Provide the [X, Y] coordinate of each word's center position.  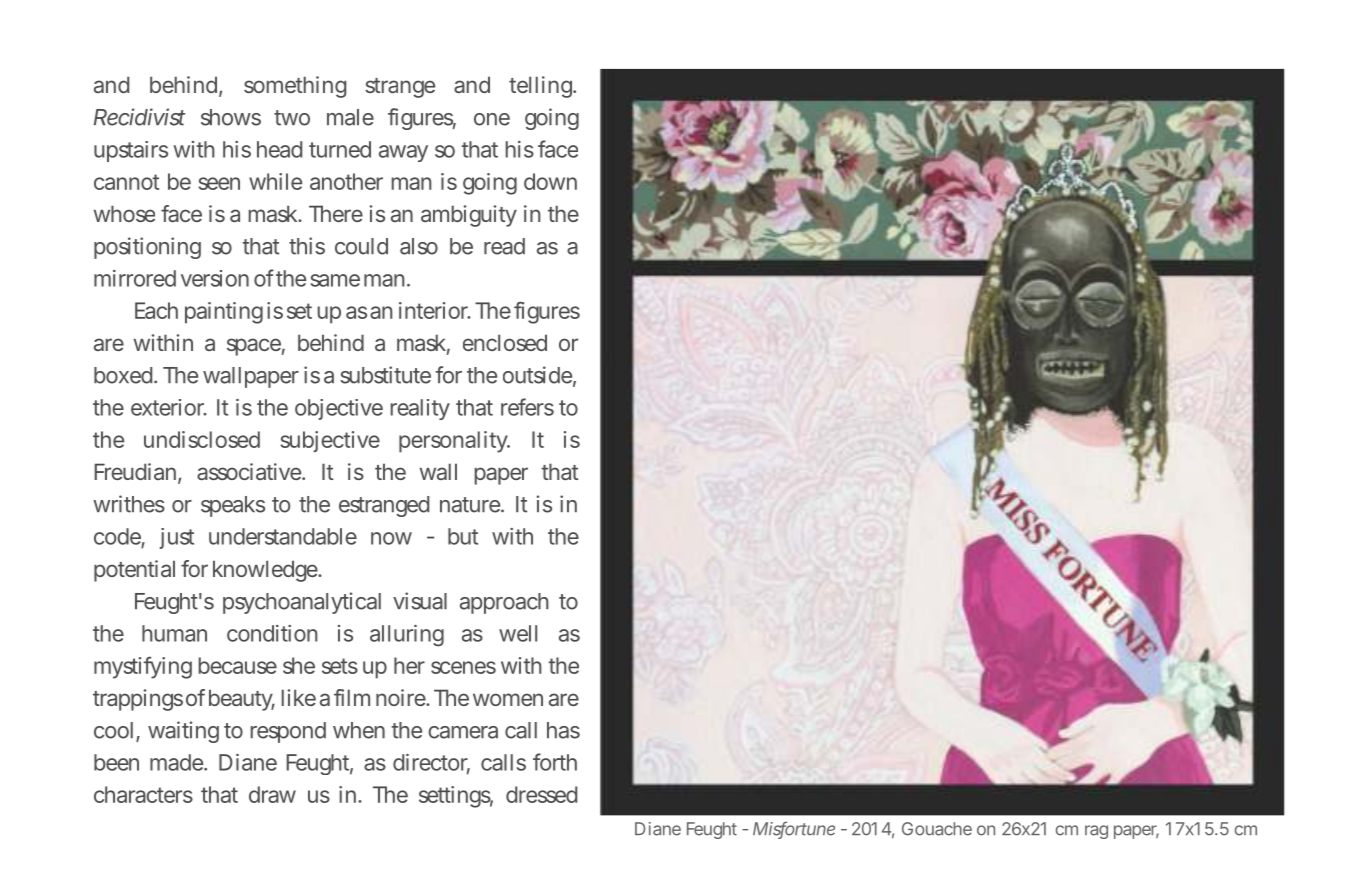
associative [250, 471]
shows [231, 117]
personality [454, 442]
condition [272, 633]
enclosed [505, 342]
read [504, 246]
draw [272, 794]
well [518, 633]
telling [541, 87]
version [215, 278]
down [550, 181]
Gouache [937, 829]
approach [504, 603]
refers [527, 407]
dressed [541, 794]
